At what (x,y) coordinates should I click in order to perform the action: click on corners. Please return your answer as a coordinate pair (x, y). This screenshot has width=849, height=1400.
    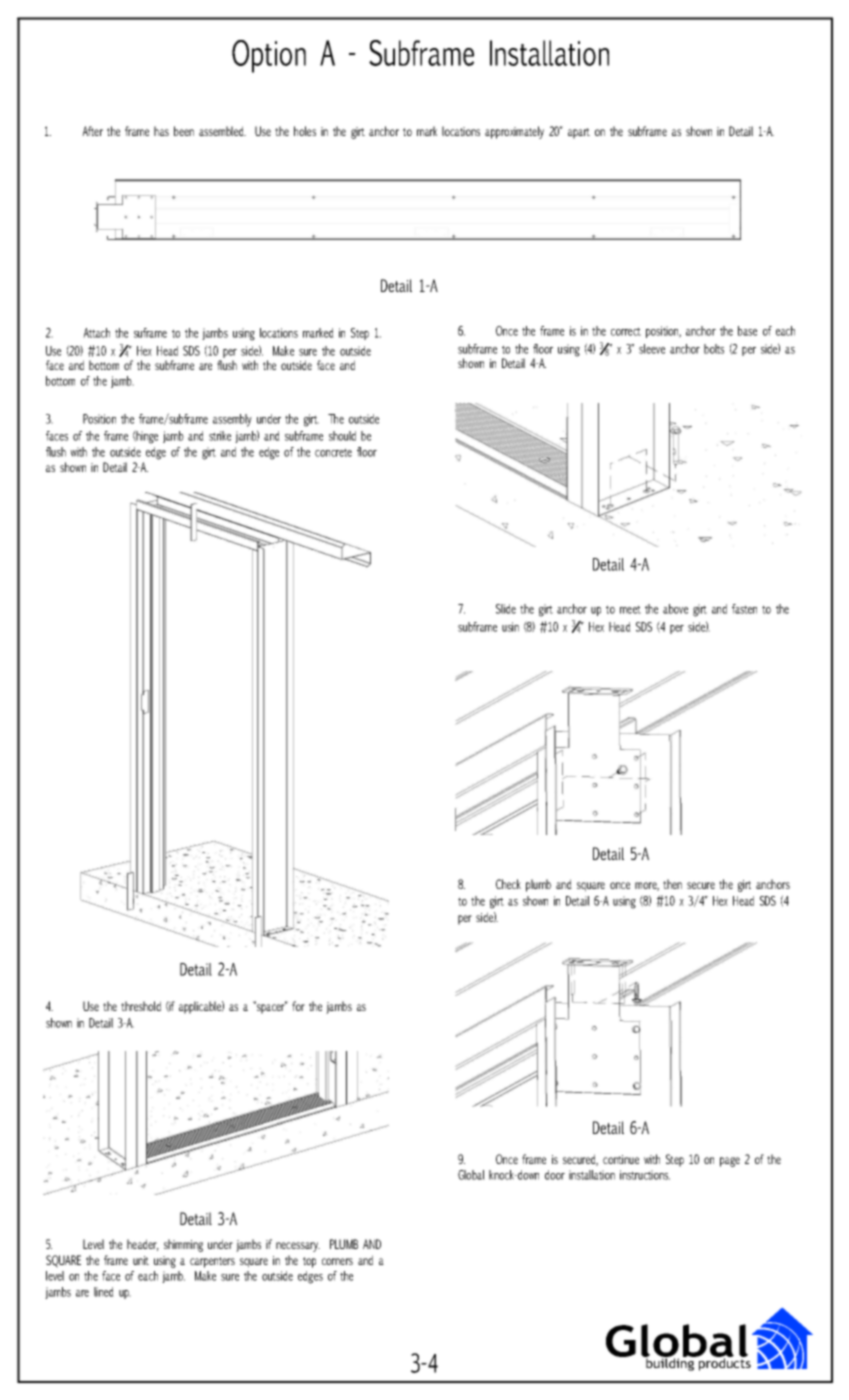
    Looking at the image, I should click on (337, 1261).
